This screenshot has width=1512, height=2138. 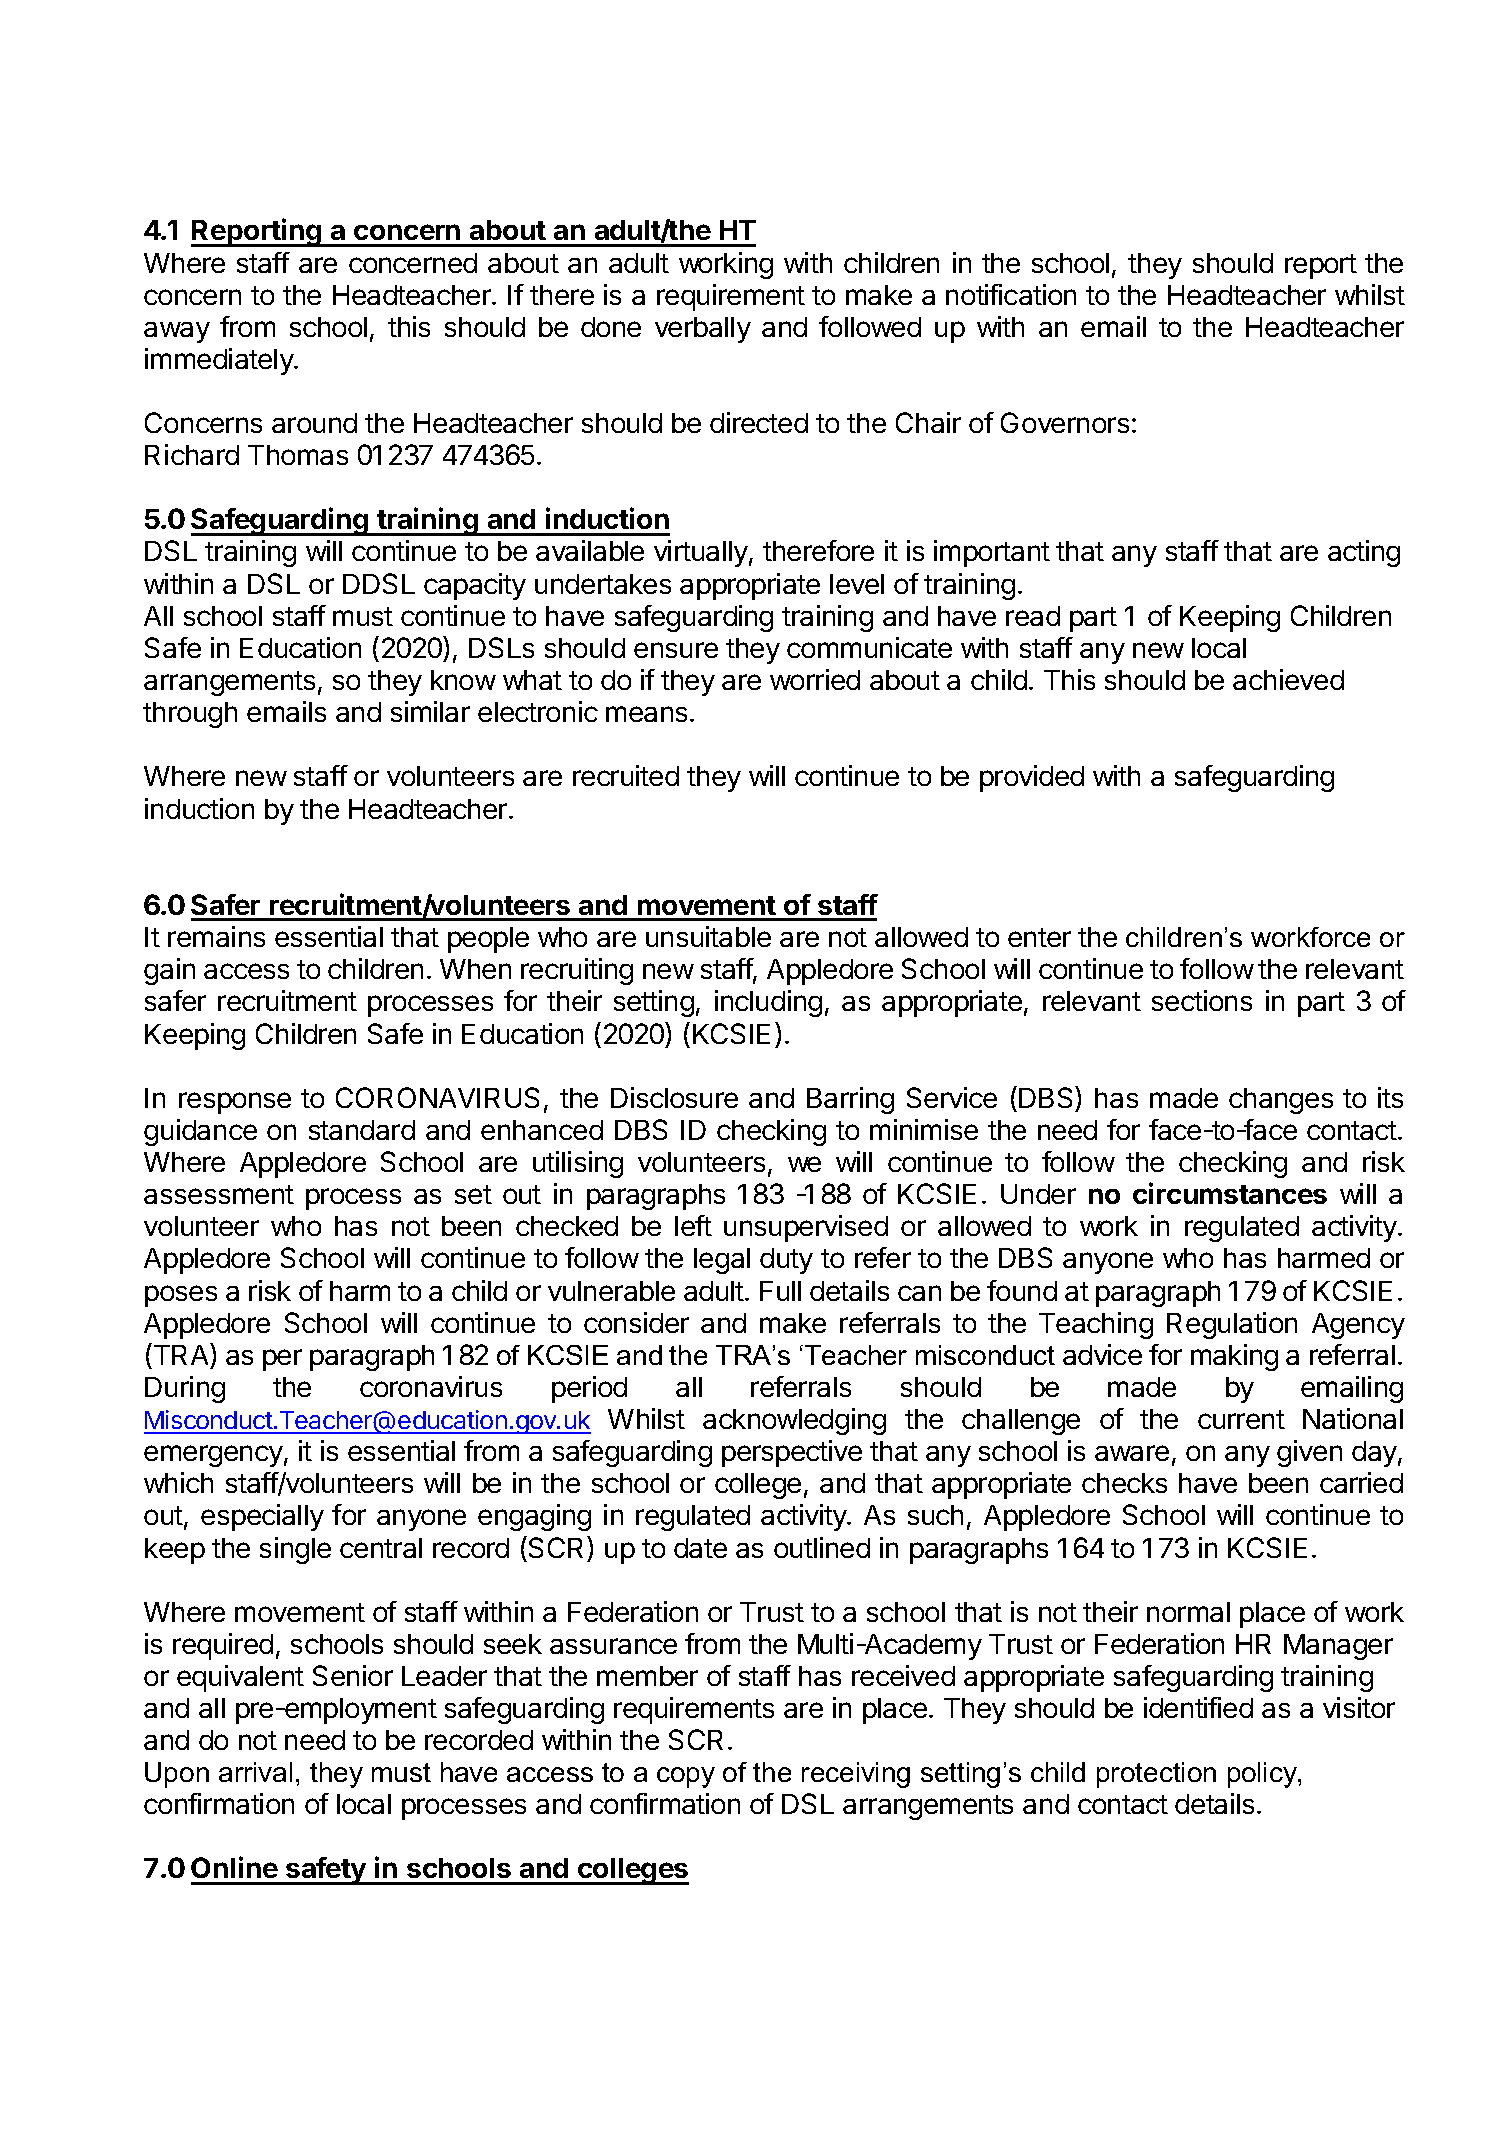 What do you see at coordinates (1065, 422) in the screenshot?
I see `Governors` at bounding box center [1065, 422].
